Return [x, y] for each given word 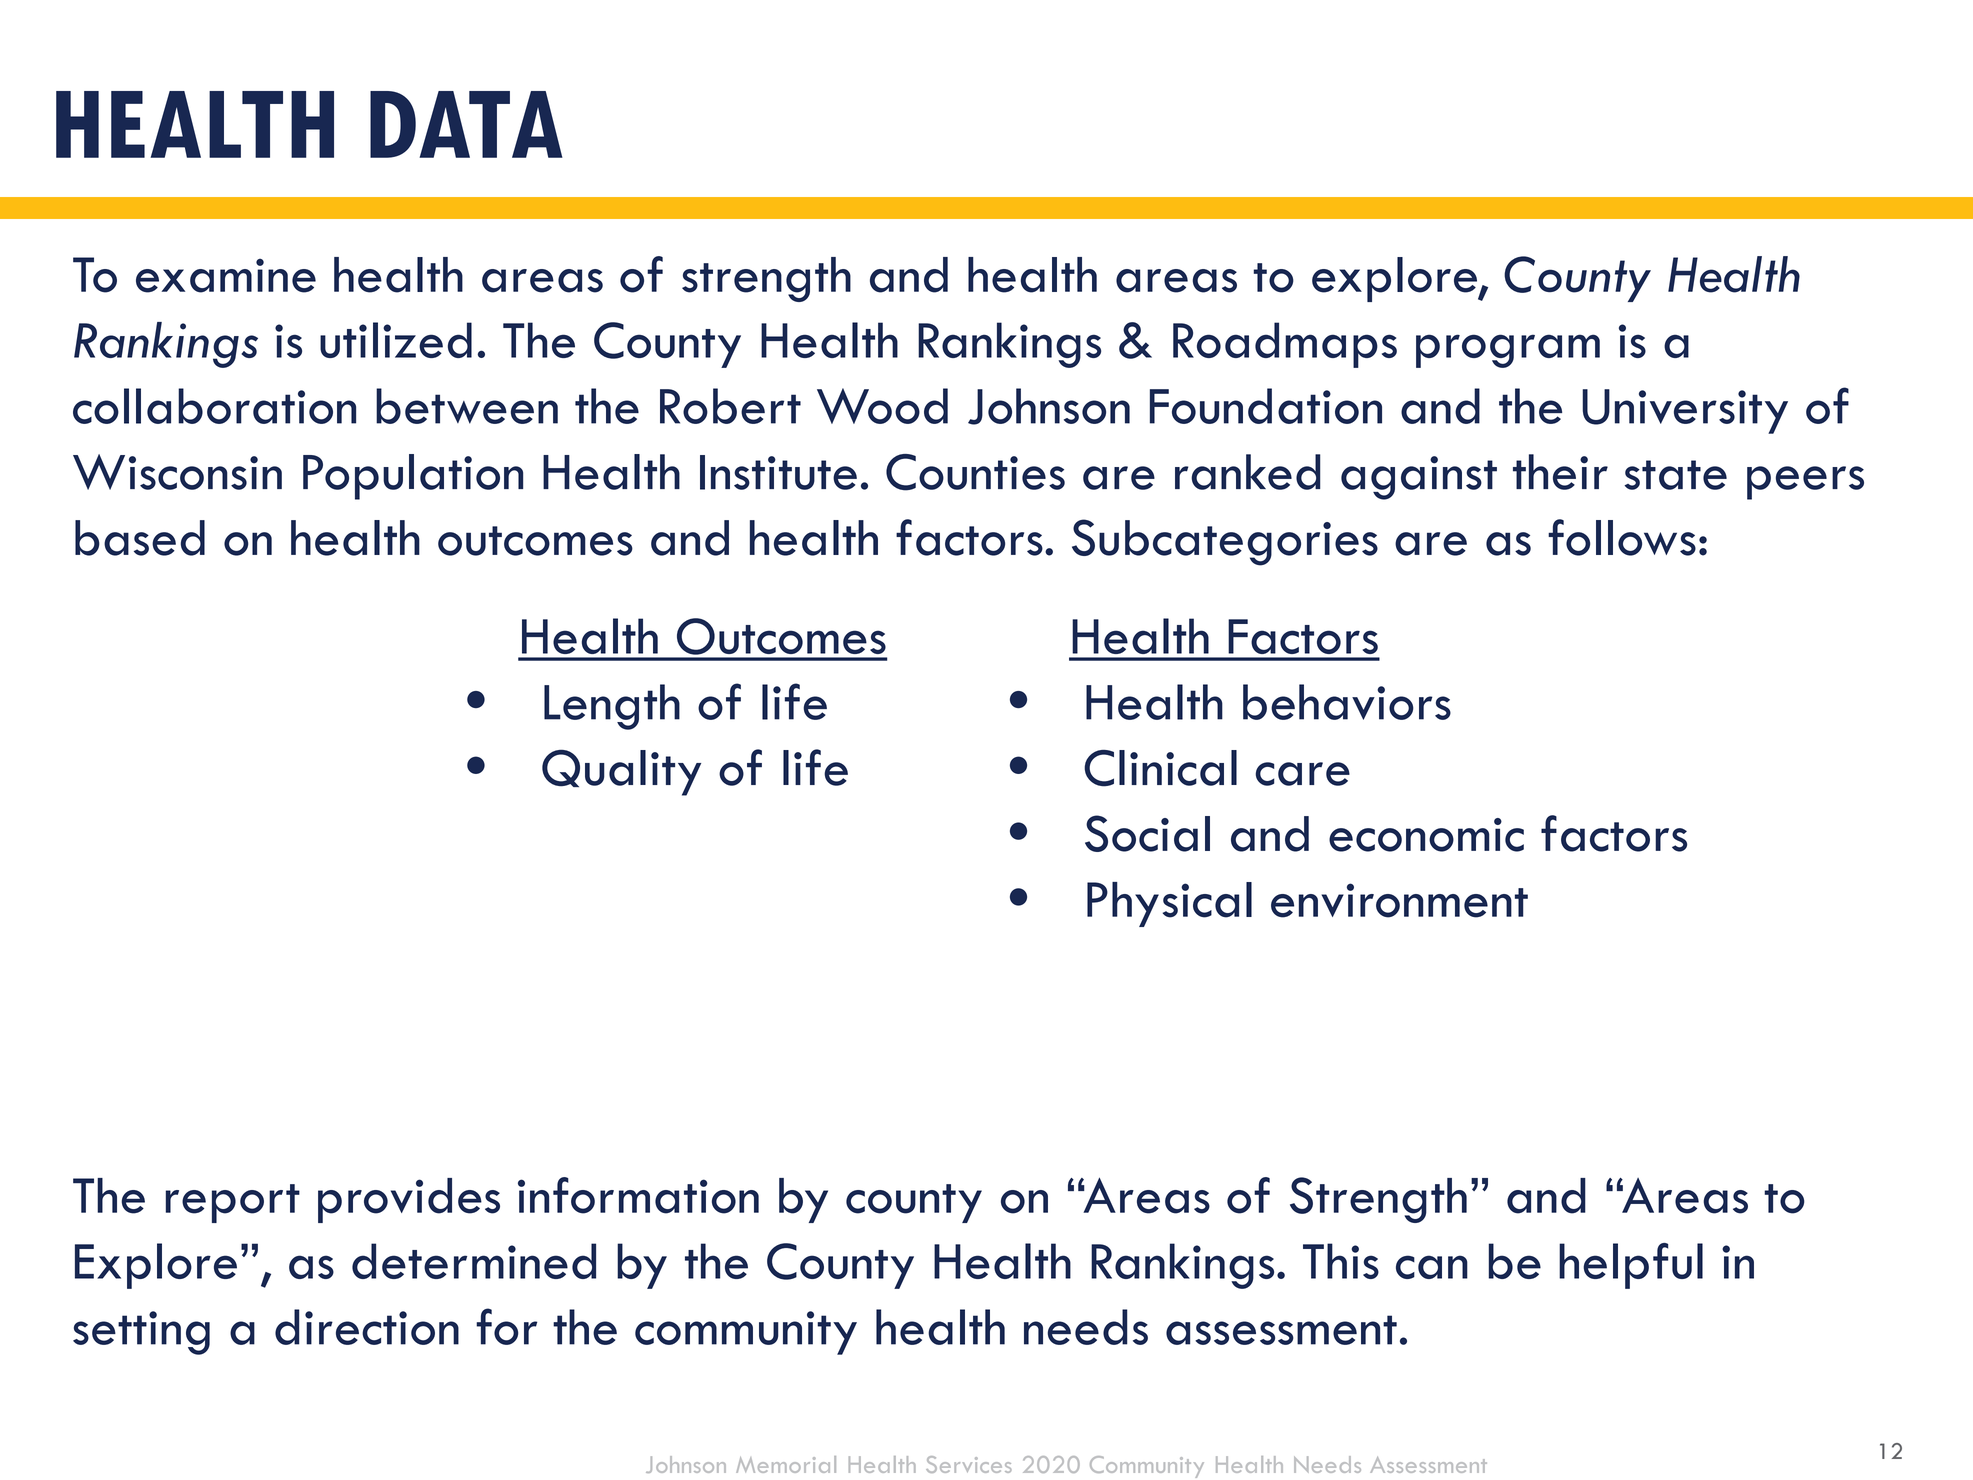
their [1560, 472]
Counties [975, 472]
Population [413, 477]
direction [367, 1327]
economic [1426, 835]
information [638, 1195]
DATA [466, 124]
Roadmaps [1285, 345]
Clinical [1160, 768]
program [1508, 351]
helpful [1631, 1266]
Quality [621, 772]
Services [969, 1464]
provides [409, 1200]
